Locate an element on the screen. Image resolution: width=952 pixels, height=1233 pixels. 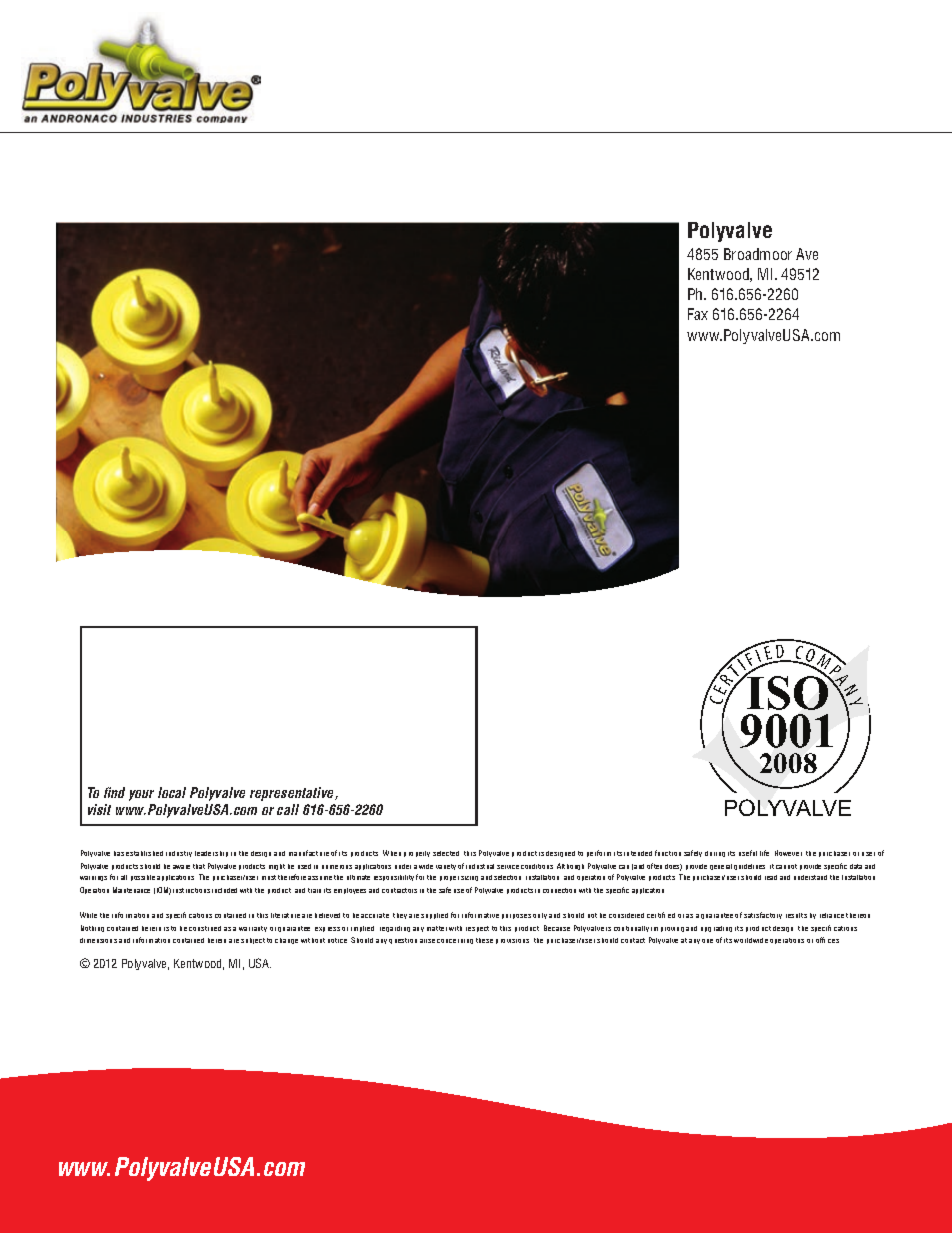
your is located at coordinates (141, 795).
